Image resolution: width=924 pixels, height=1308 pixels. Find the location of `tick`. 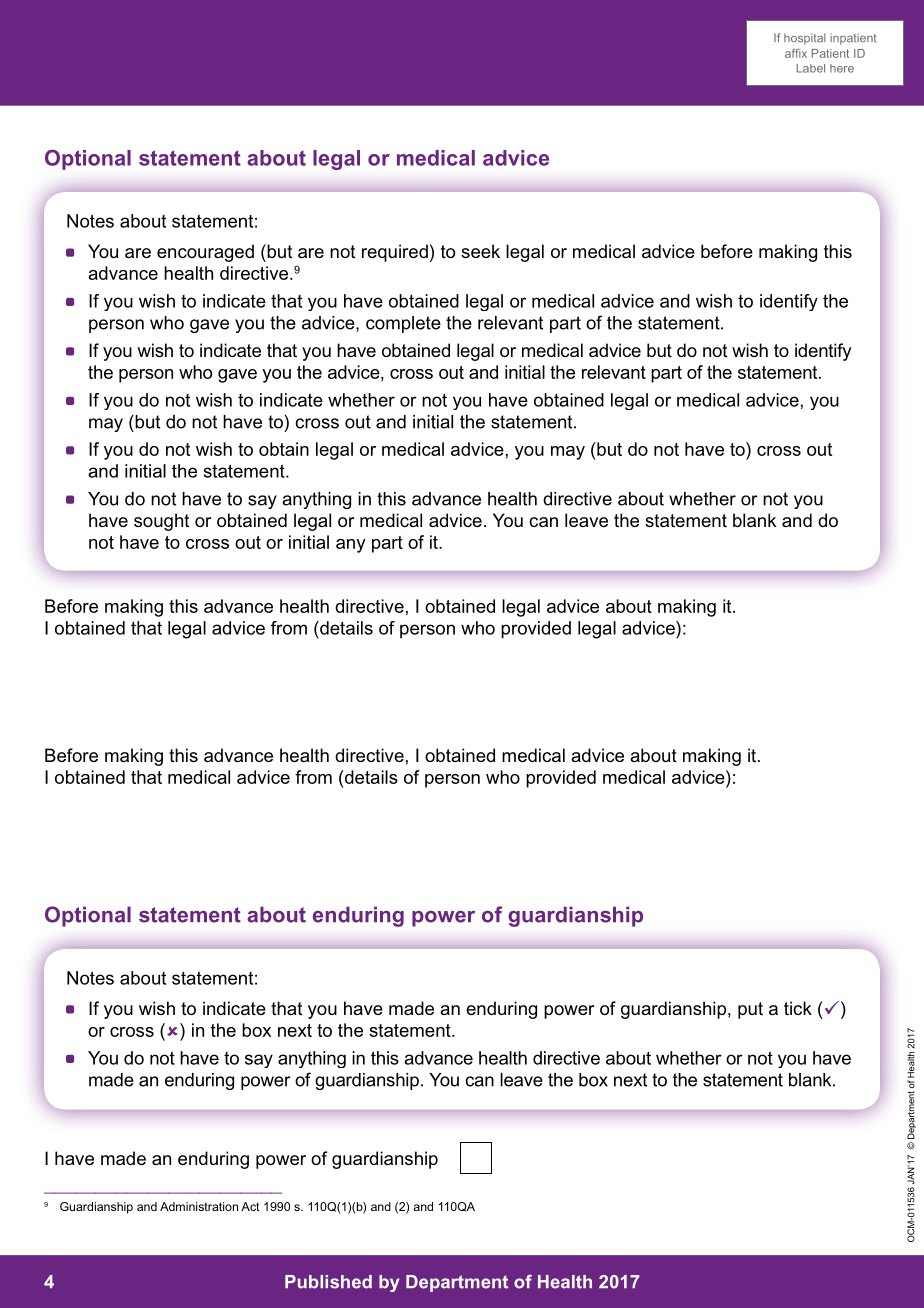

tick is located at coordinates (798, 1008).
